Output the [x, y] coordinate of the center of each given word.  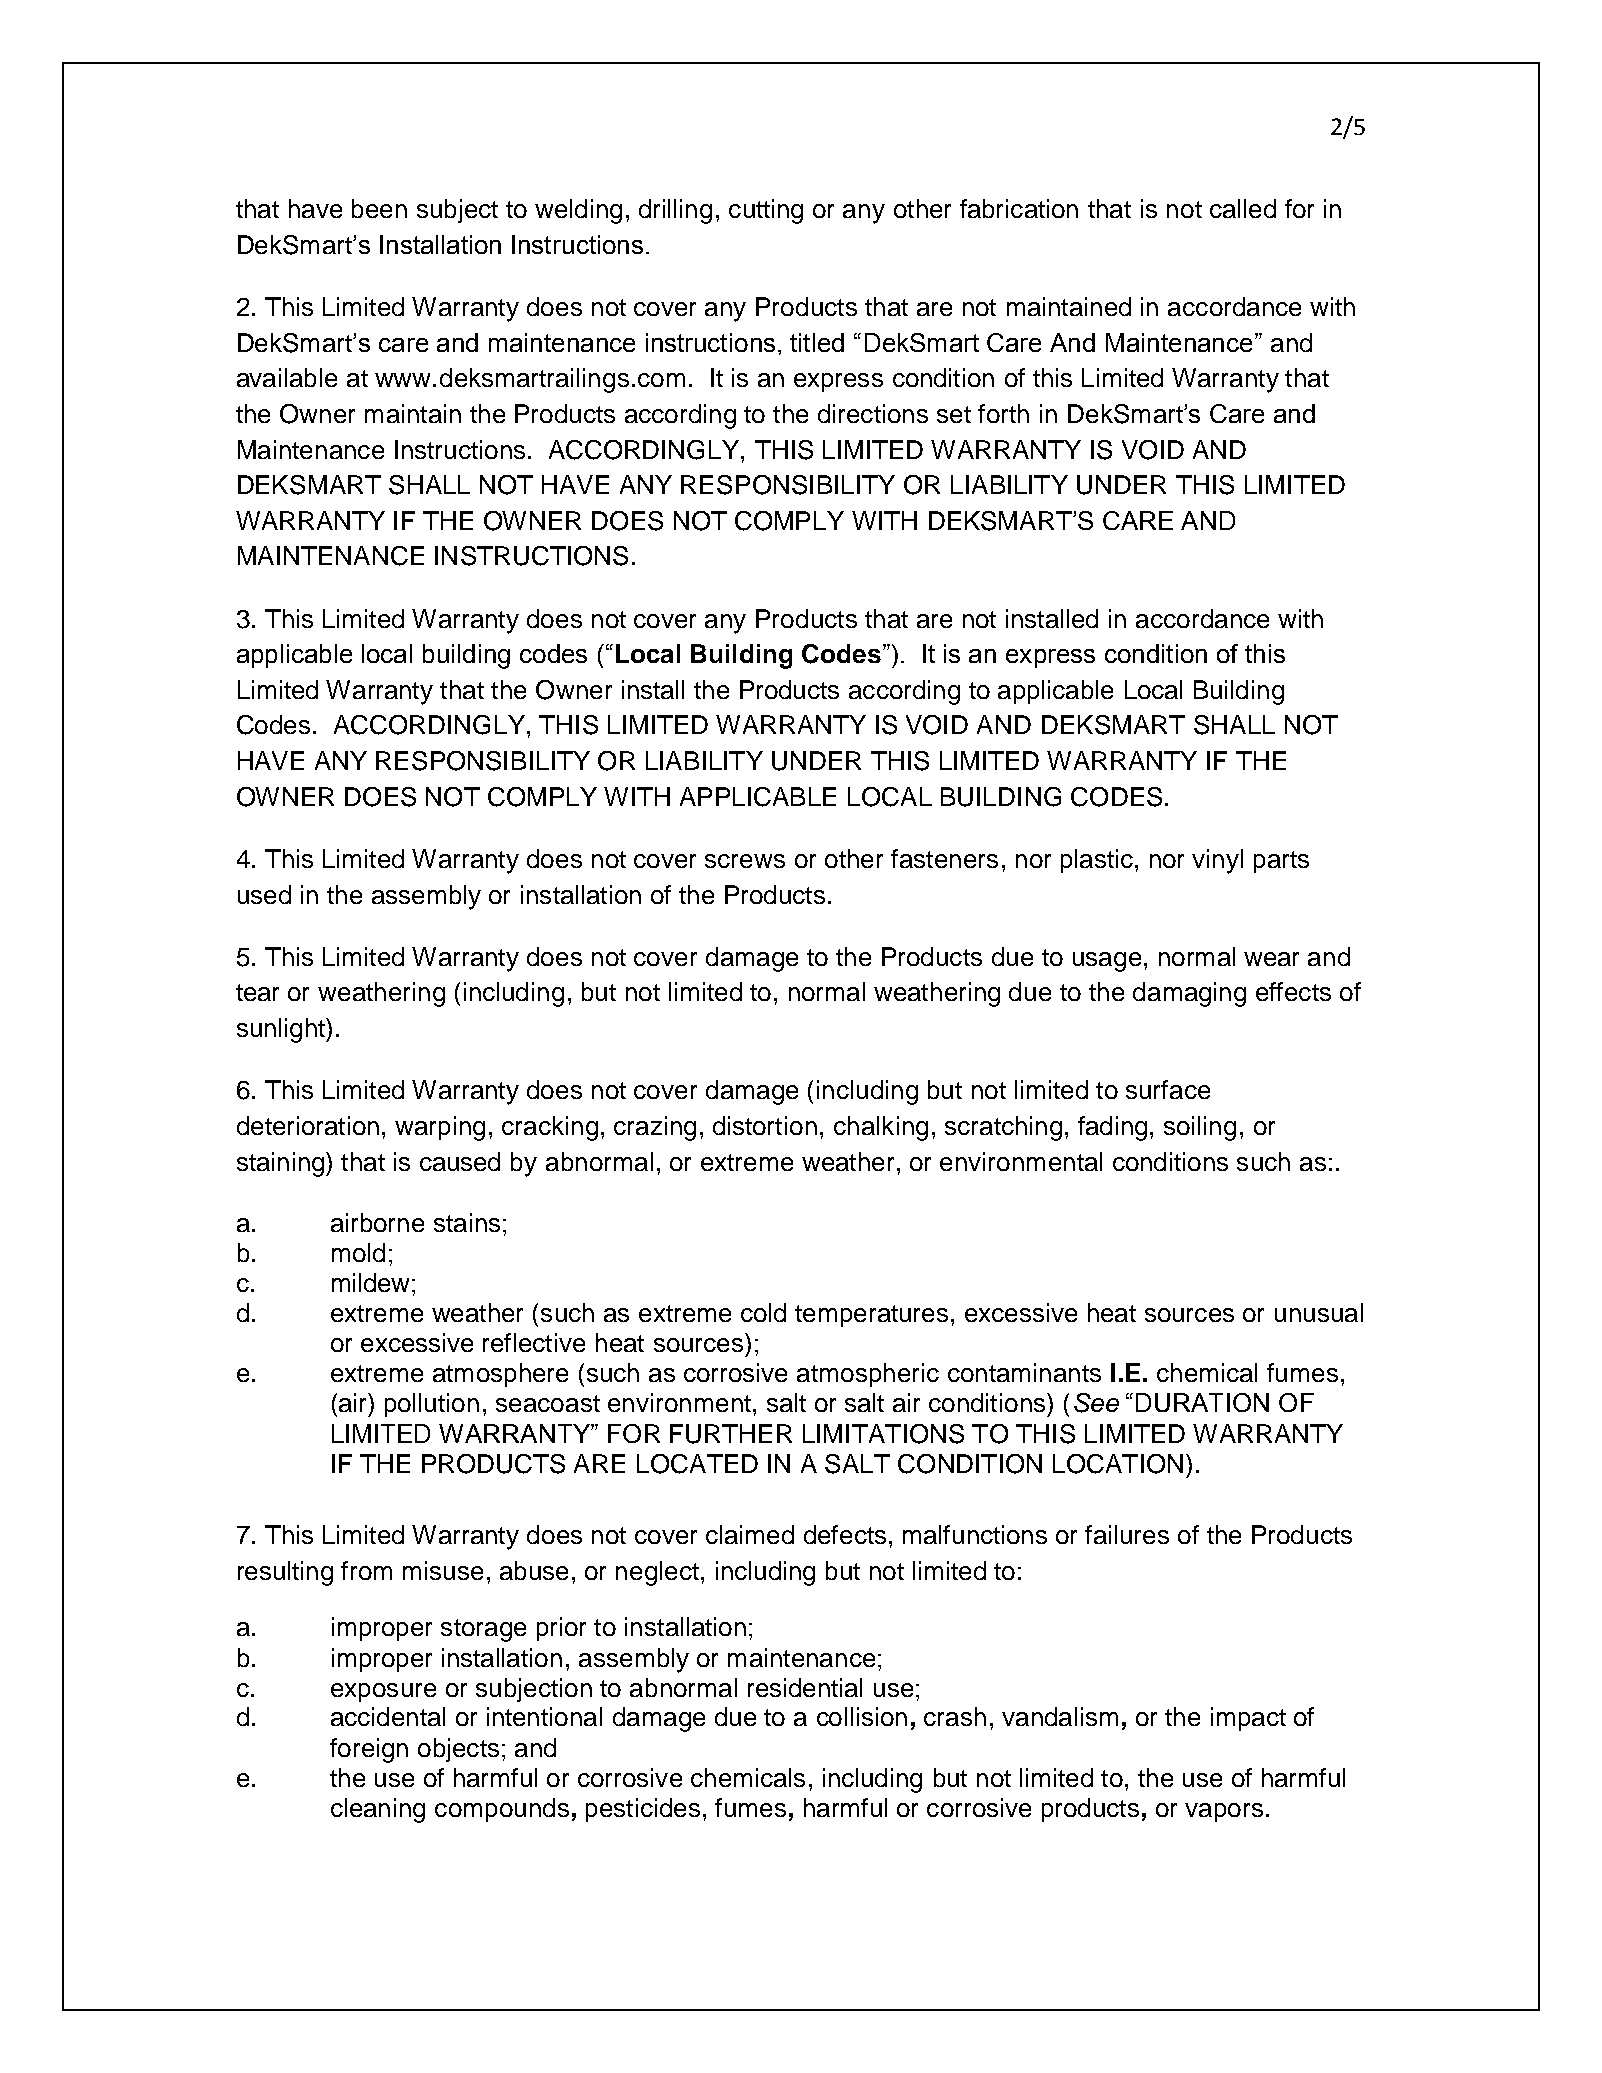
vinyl [1217, 861]
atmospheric [868, 1375]
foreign [369, 1750]
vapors [1224, 1812]
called [1243, 208]
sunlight [282, 1030]
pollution [432, 1405]
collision [862, 1716]
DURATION [1202, 1402]
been [379, 208]
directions [873, 413]
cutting [766, 211]
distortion [765, 1125]
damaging [1189, 994]
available [287, 377]
